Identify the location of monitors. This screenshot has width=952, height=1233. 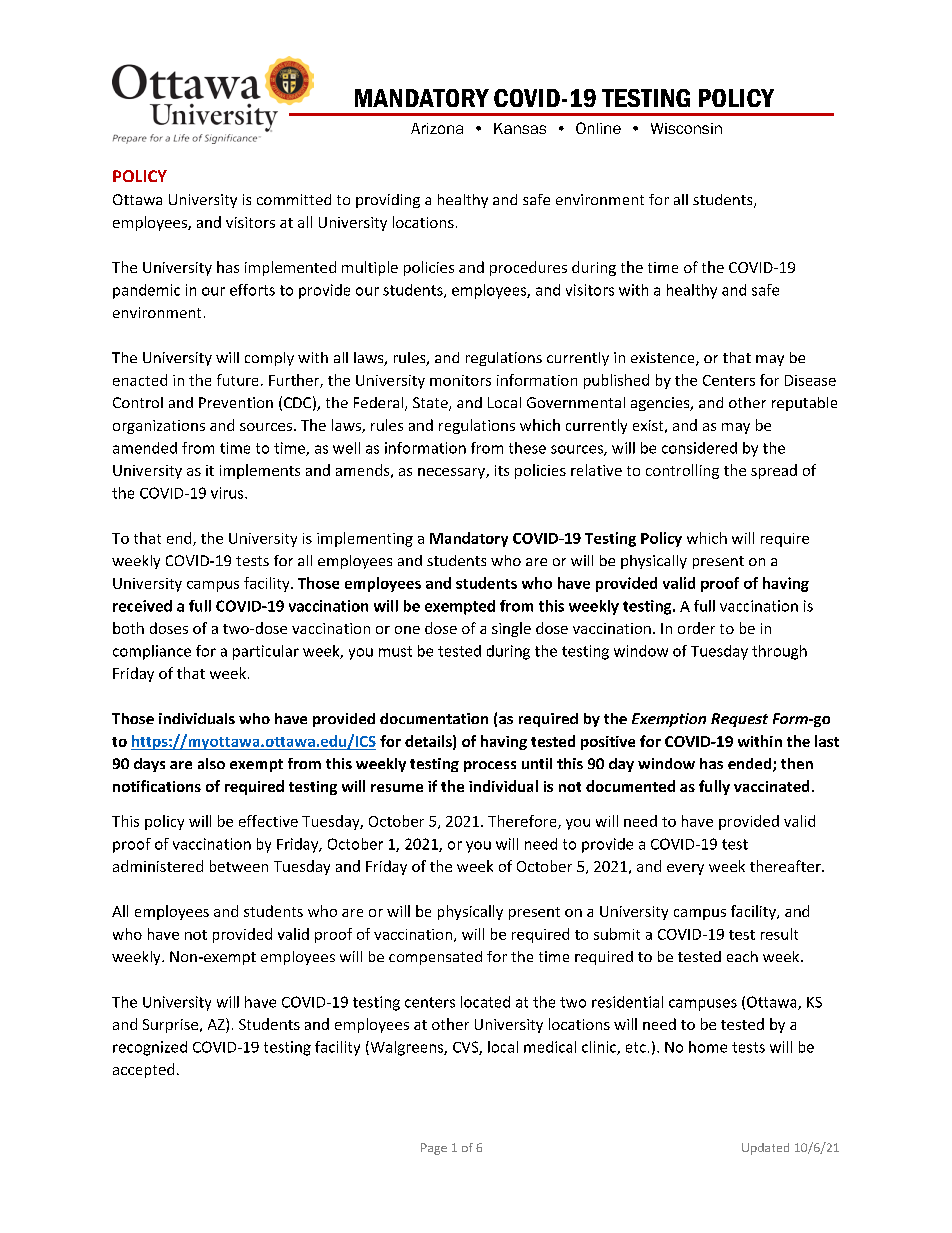
(460, 380).
